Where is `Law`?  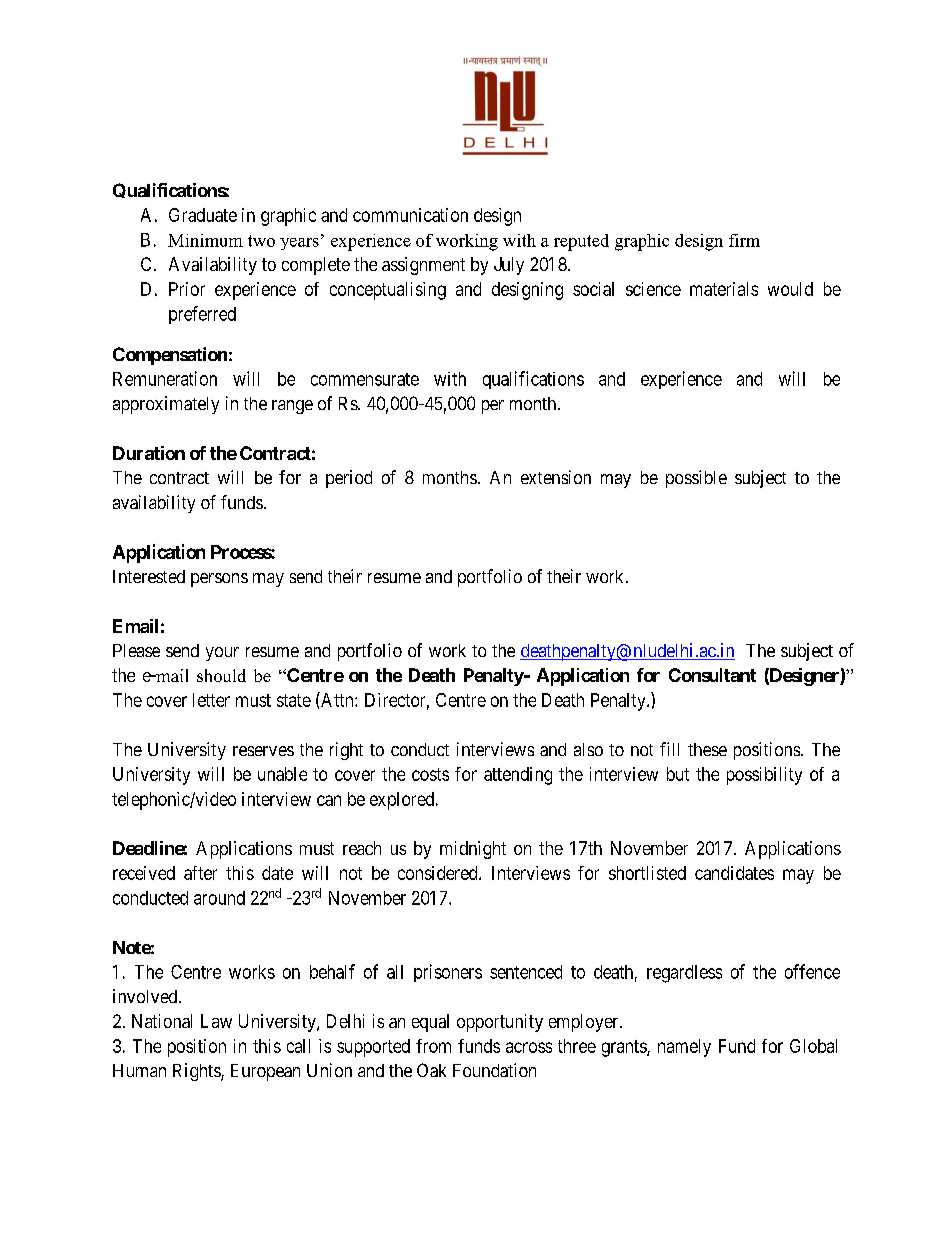
Law is located at coordinates (216, 1021).
